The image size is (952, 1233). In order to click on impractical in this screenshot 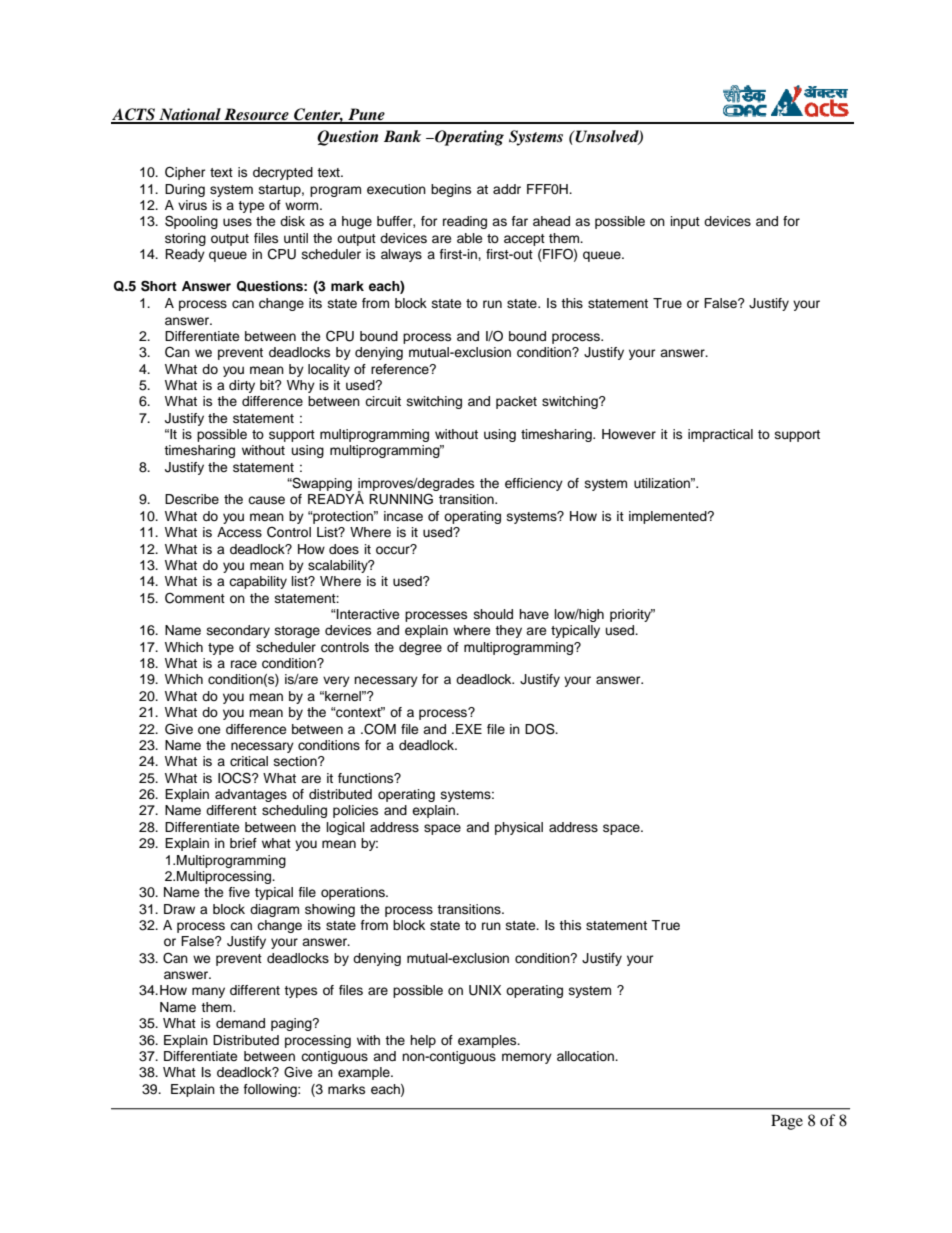, I will do `click(720, 435)`.
